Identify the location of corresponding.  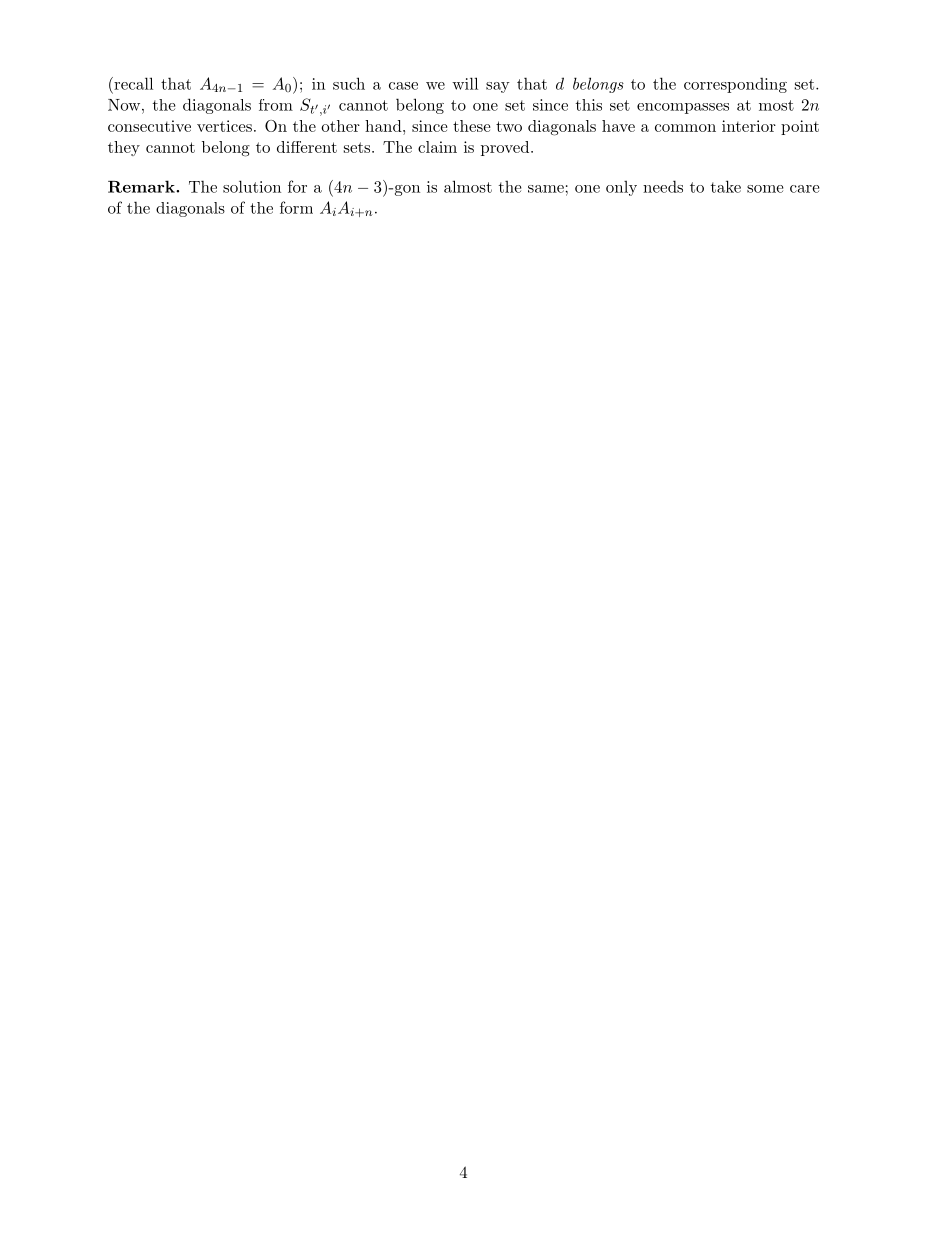
(735, 85).
